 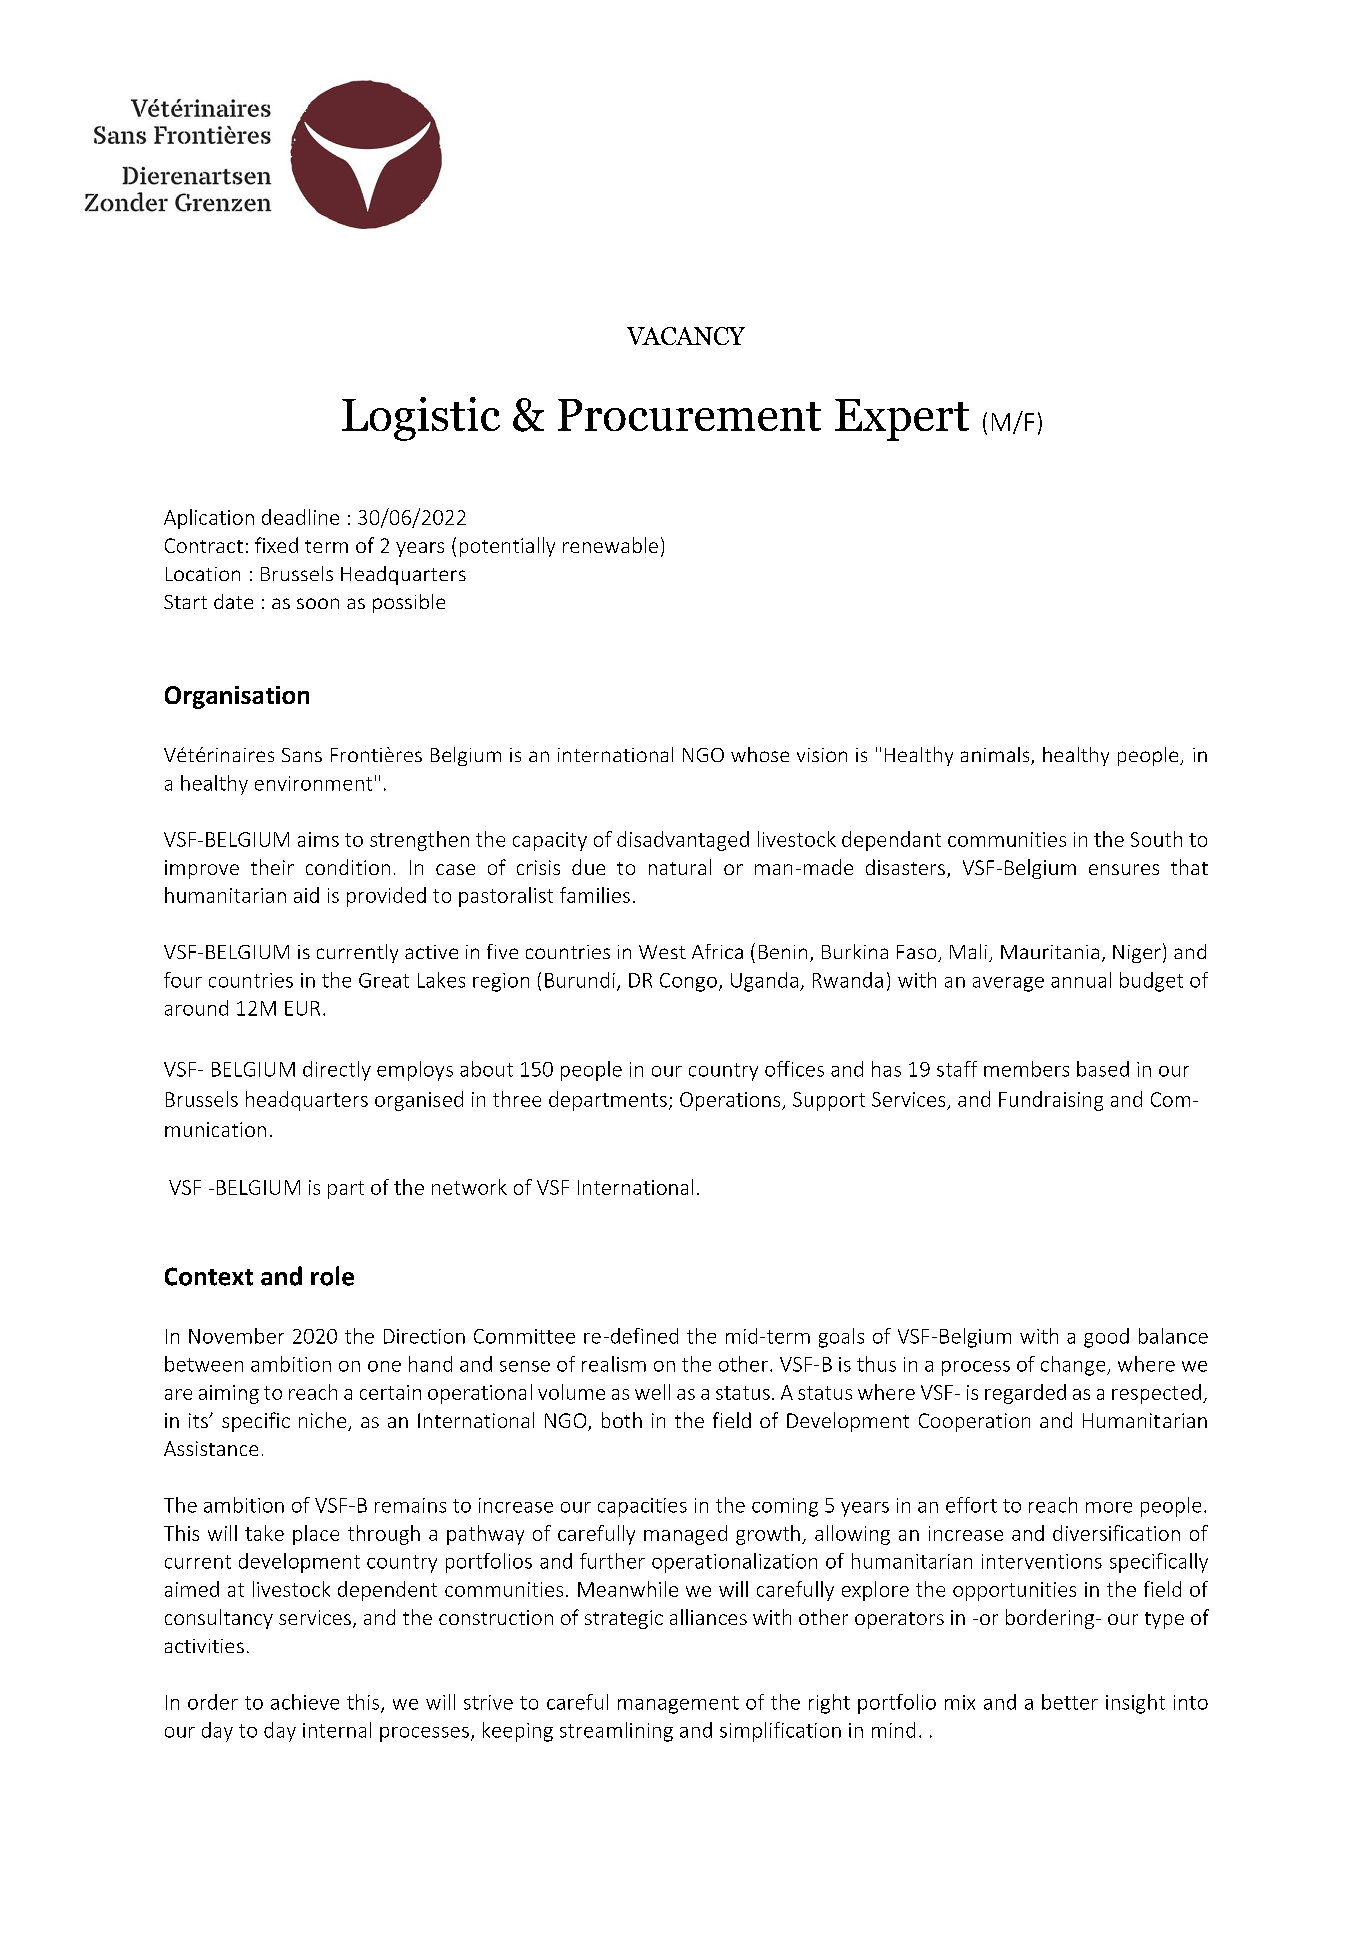 I want to click on Logistic, so click(x=421, y=419).
